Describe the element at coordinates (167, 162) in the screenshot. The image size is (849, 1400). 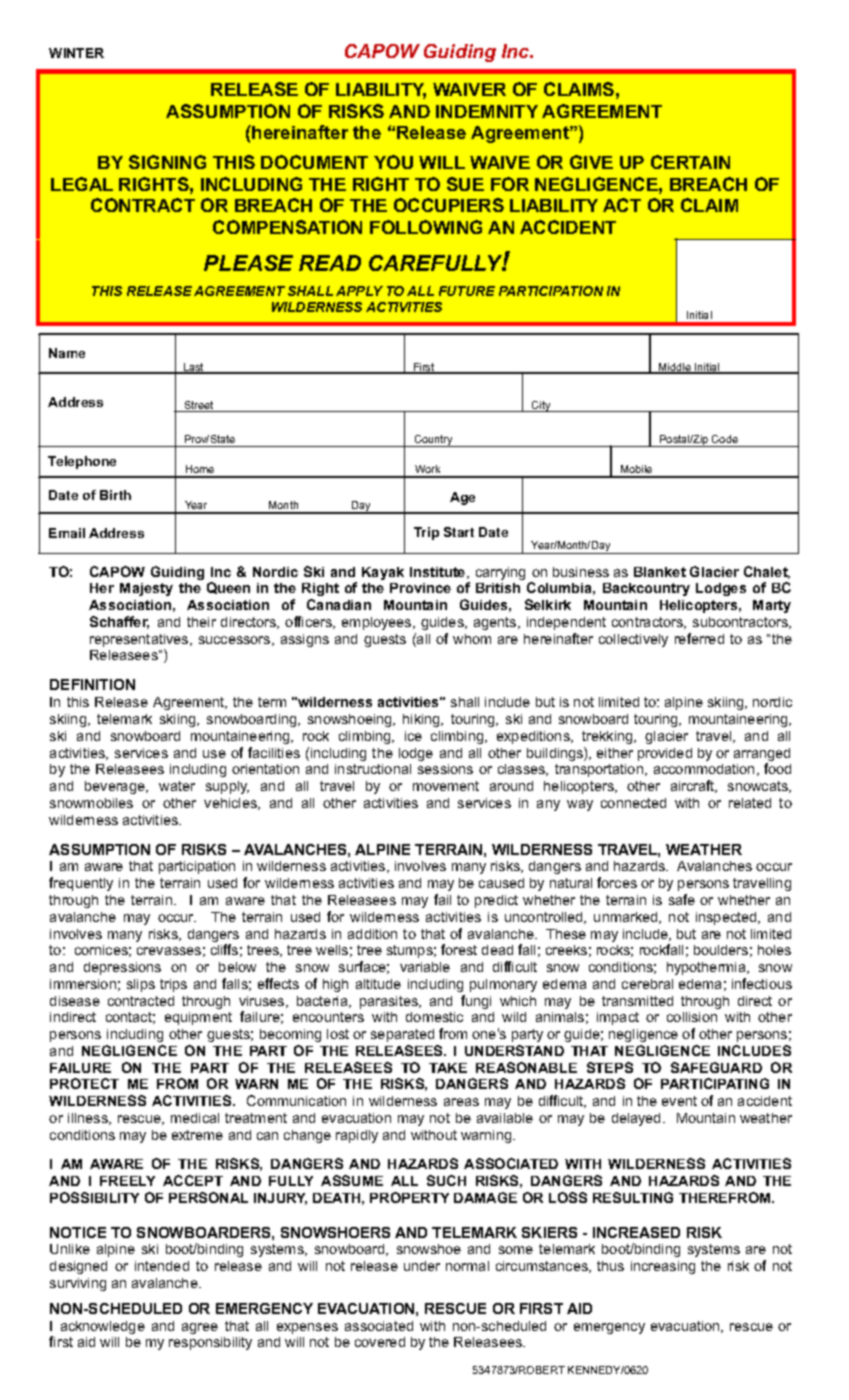
I see `SIGNING` at that location.
